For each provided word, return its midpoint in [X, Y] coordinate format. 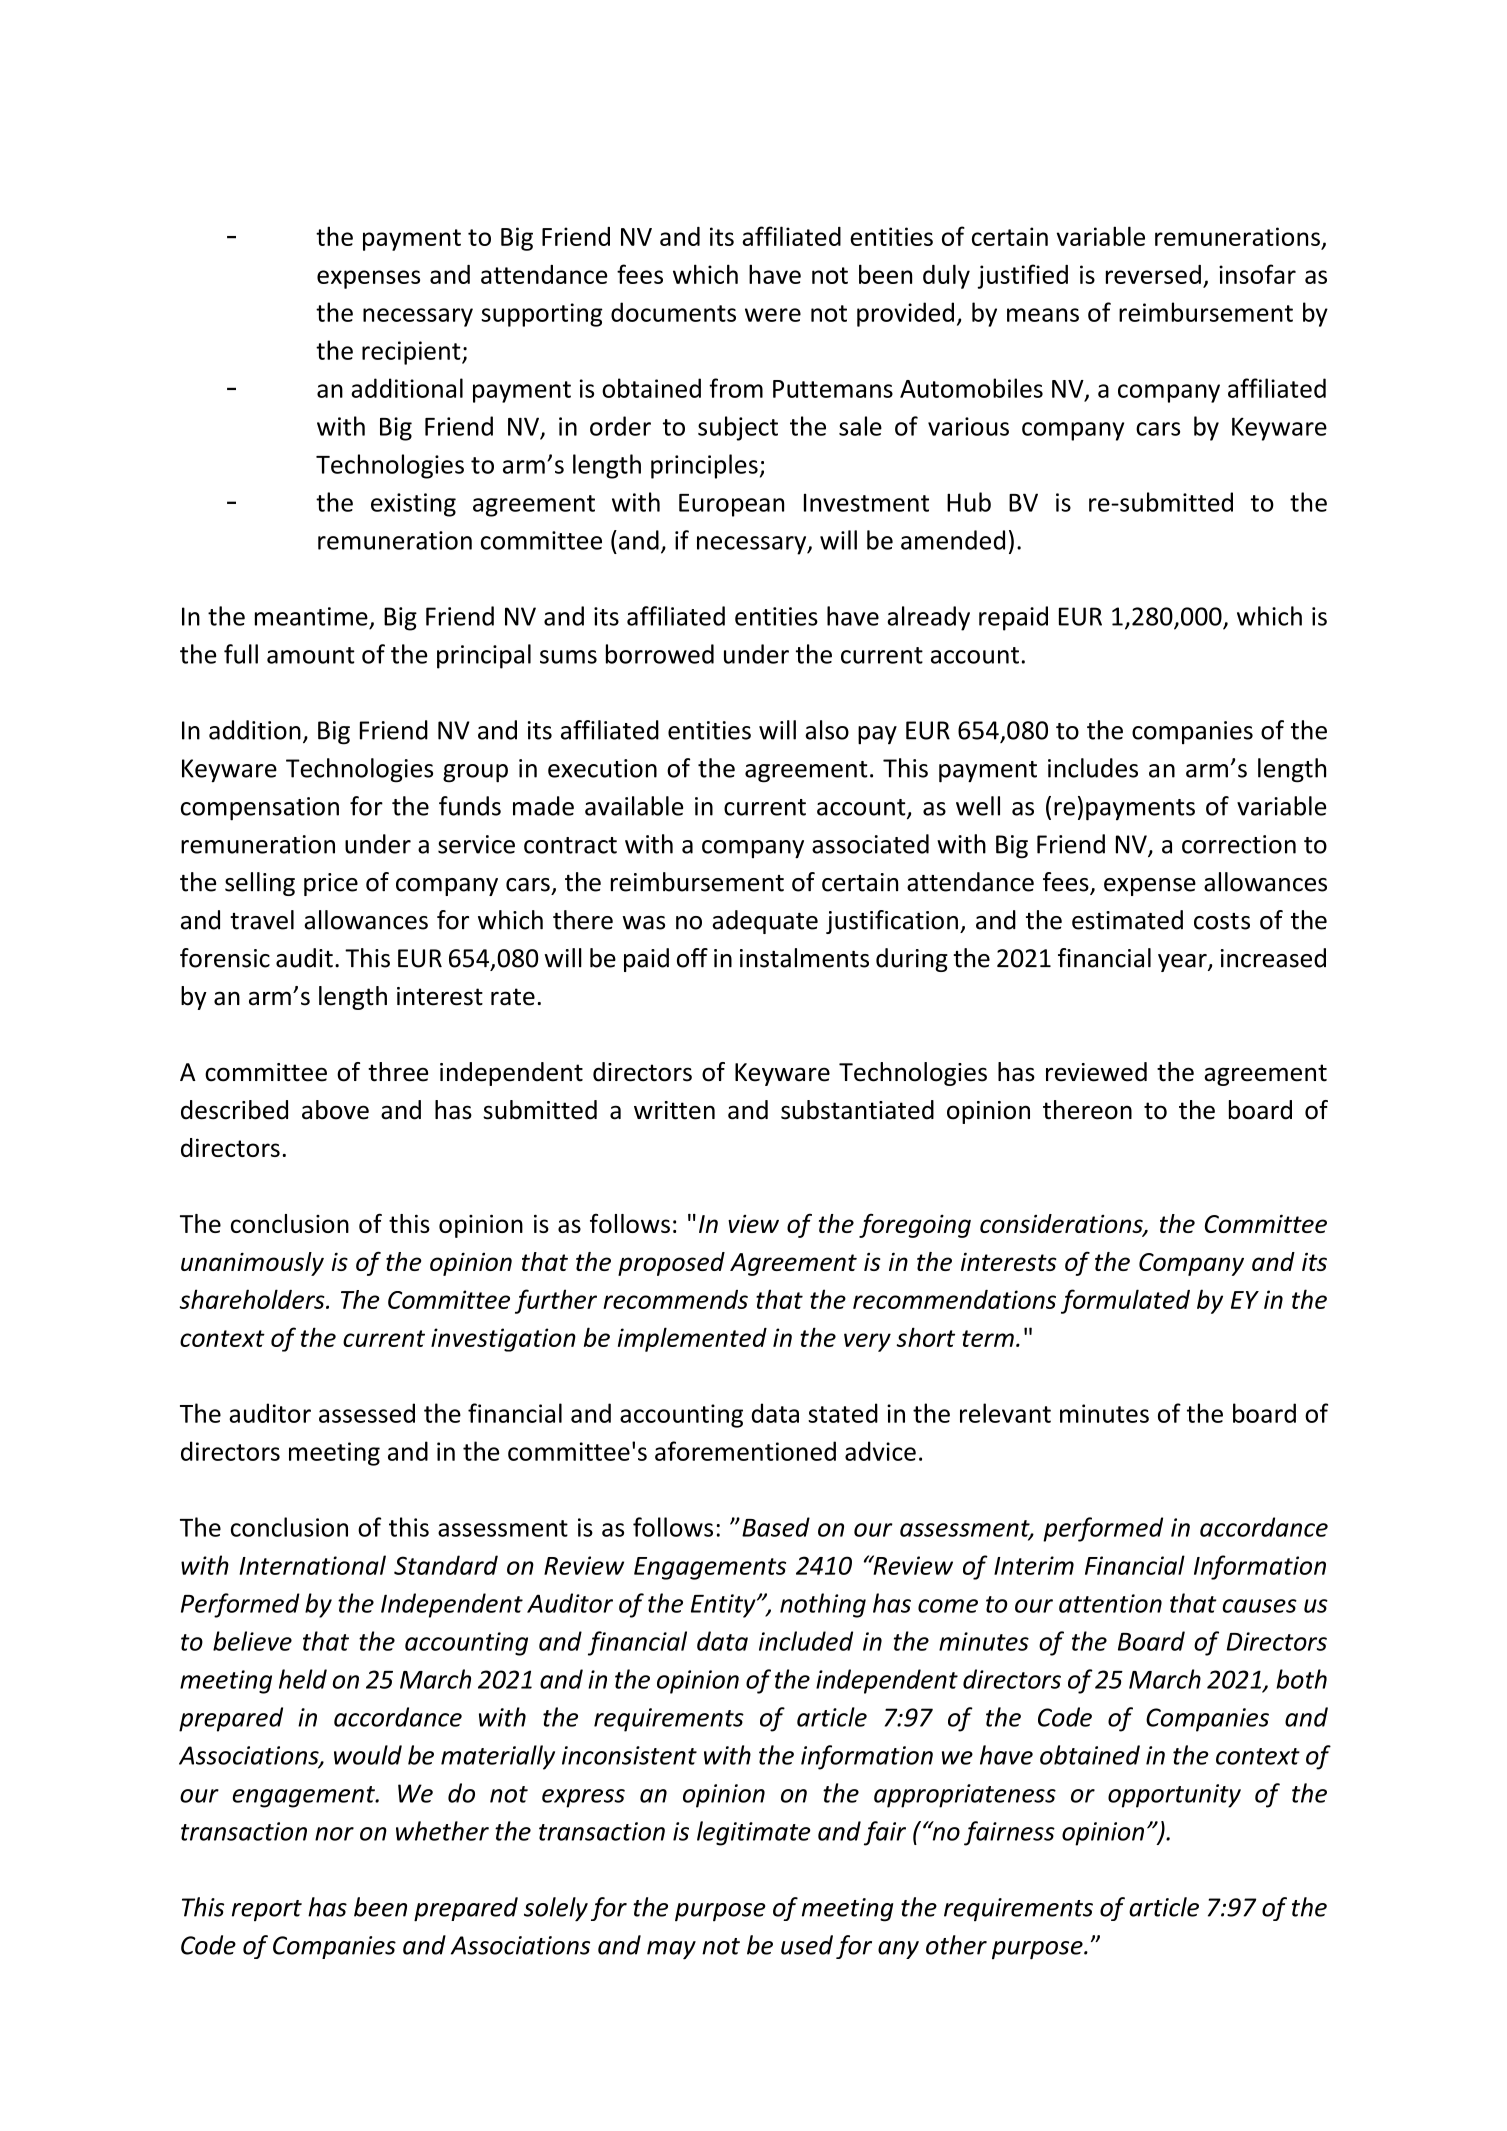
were [773, 315]
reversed [1153, 274]
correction [1239, 844]
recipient [412, 353]
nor [334, 1834]
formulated [1125, 1301]
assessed [367, 1413]
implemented [692, 1339]
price [331, 884]
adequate [765, 922]
